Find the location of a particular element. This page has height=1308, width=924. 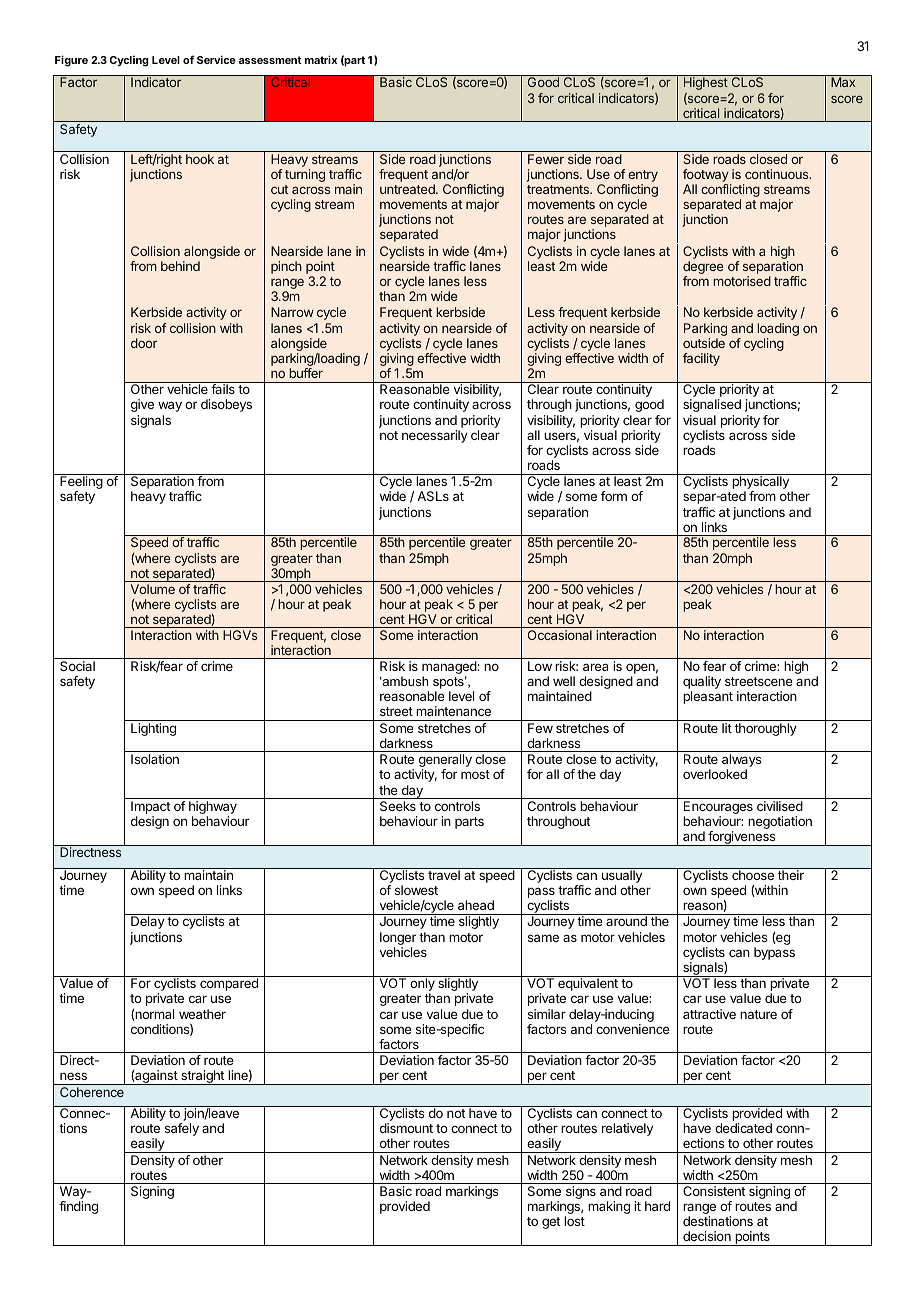

Isolation is located at coordinates (155, 759).
